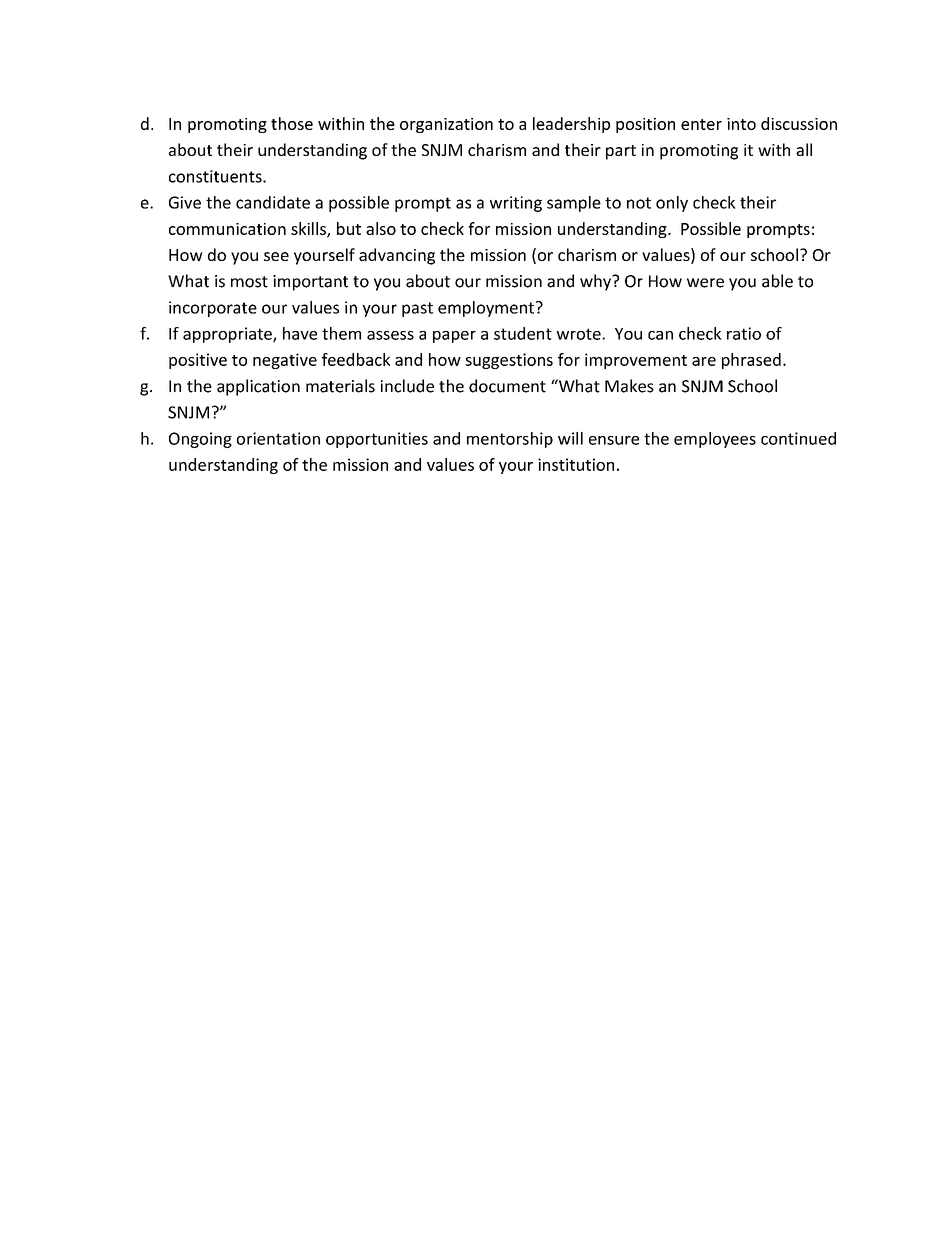 The width and height of the screenshot is (952, 1233). What do you see at coordinates (446, 125) in the screenshot?
I see `organization` at bounding box center [446, 125].
